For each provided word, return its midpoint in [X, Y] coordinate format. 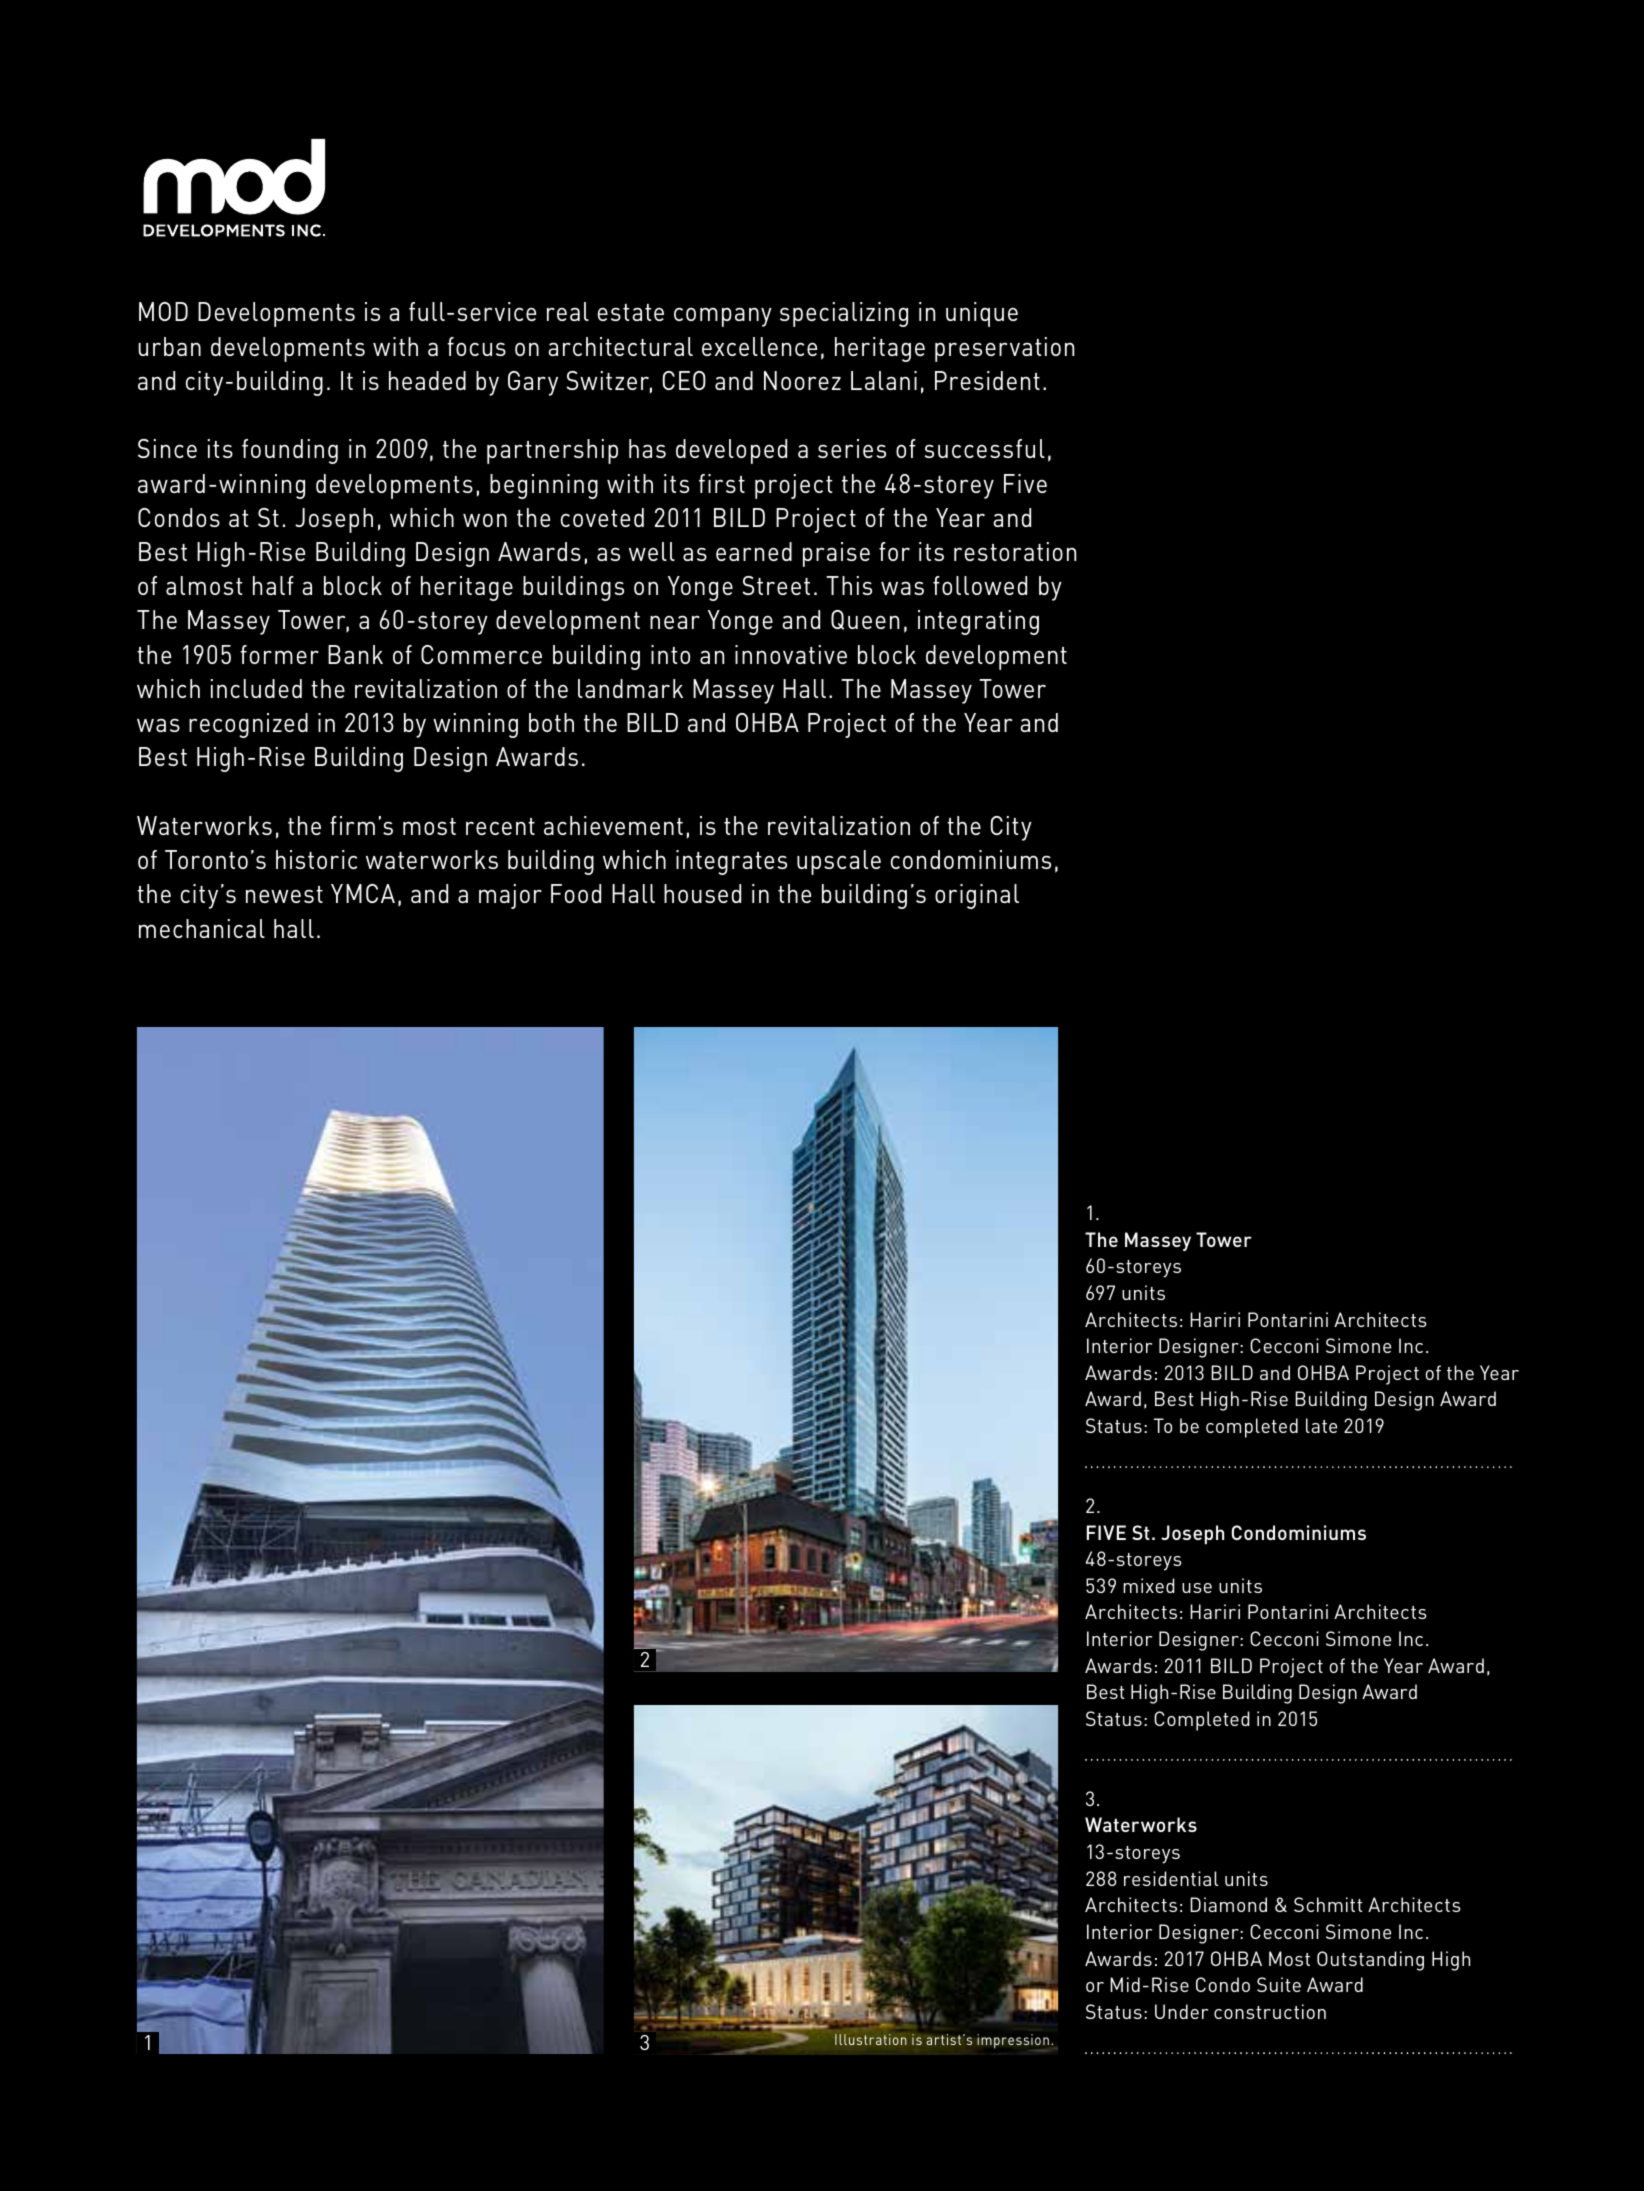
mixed [1149, 1585]
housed [702, 893]
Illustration [871, 2039]
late [1321, 1425]
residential [1171, 1878]
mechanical [202, 928]
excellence [760, 346]
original [977, 896]
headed [427, 380]
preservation [1004, 349]
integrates [731, 862]
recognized [248, 725]
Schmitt [1328, 1904]
